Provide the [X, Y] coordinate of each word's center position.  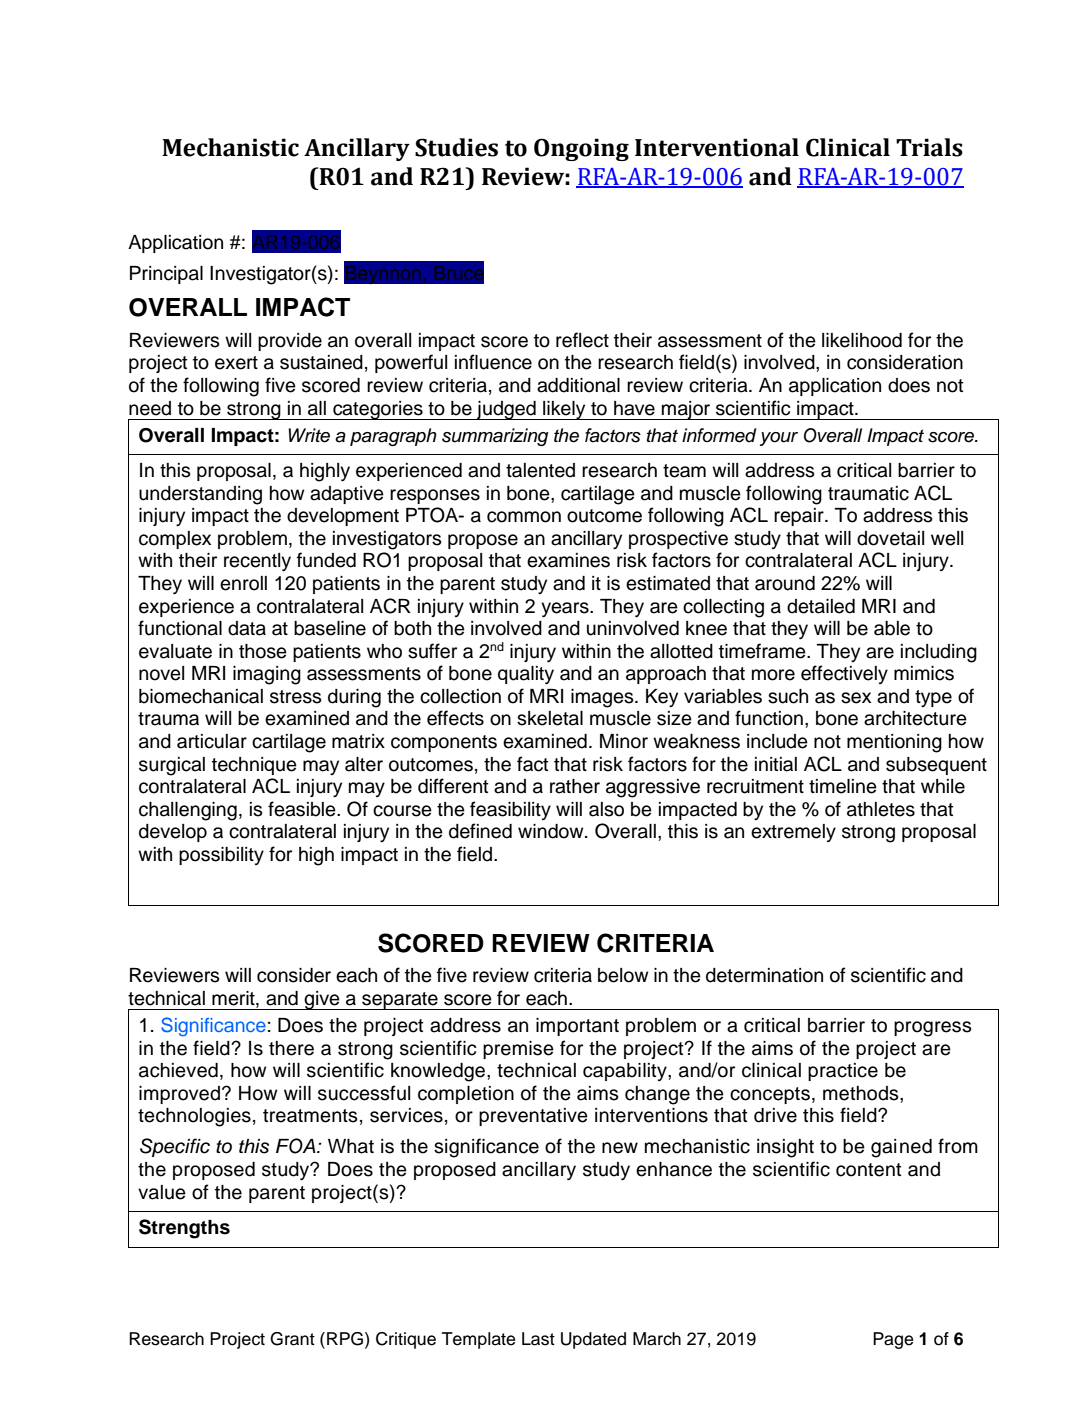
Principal [166, 275]
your [779, 439]
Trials [929, 147]
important [577, 1027]
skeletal [550, 718]
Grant [292, 1339]
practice [843, 1072]
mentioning [894, 743]
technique [254, 766]
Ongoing [581, 149]
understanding [200, 495]
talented [540, 470]
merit [234, 999]
